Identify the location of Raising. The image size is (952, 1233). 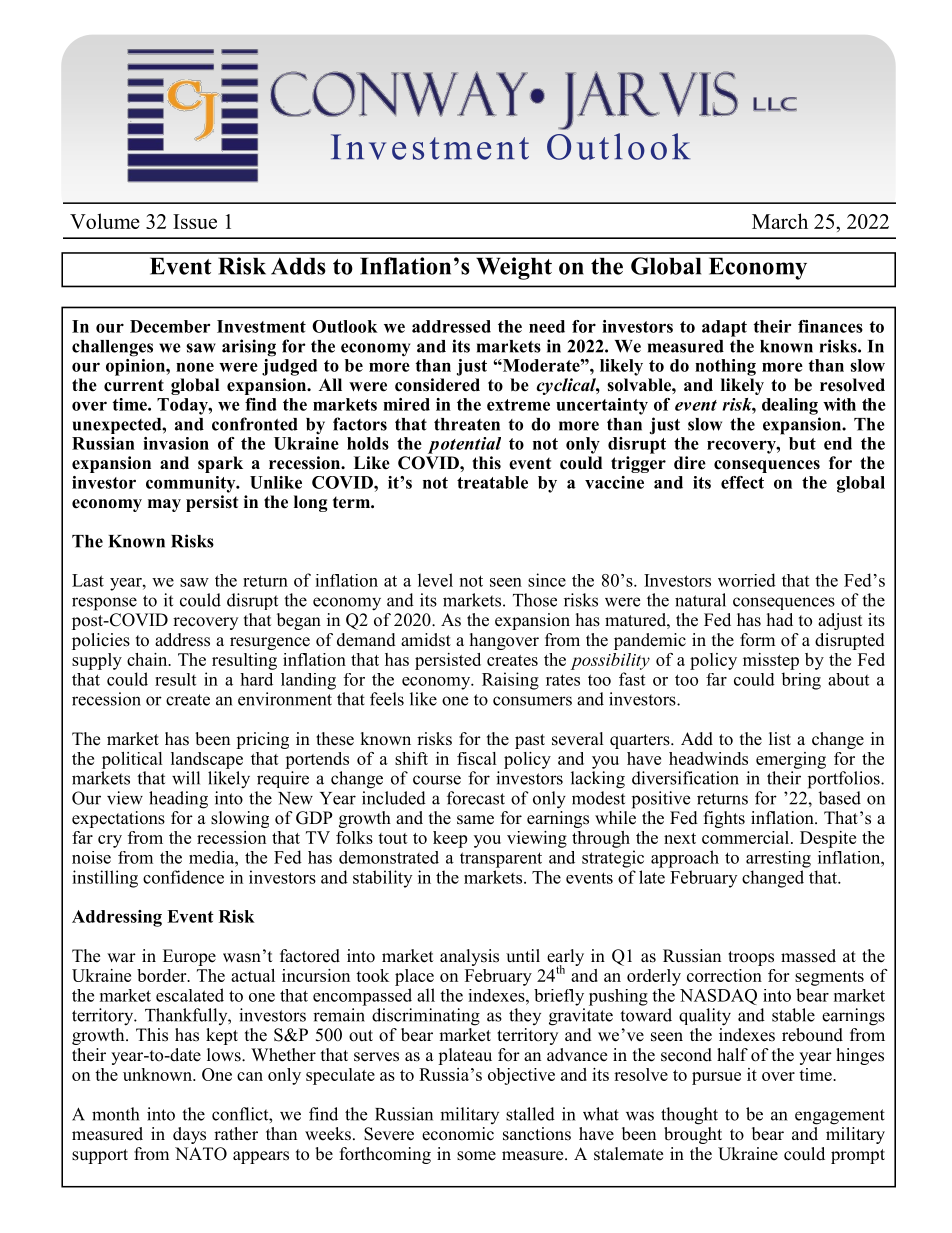
(510, 681).
